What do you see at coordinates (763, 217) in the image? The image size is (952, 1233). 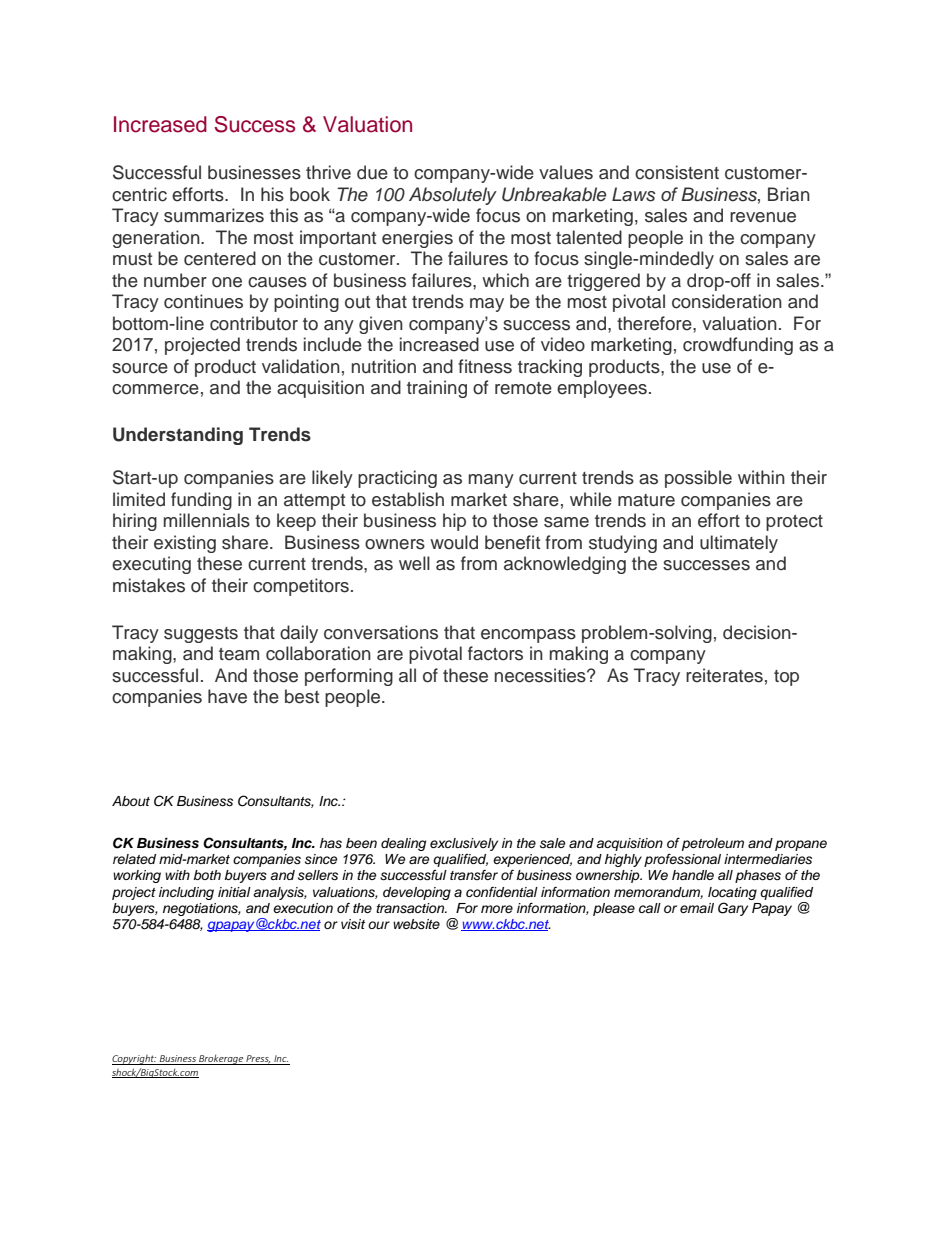 I see `revenue` at bounding box center [763, 217].
